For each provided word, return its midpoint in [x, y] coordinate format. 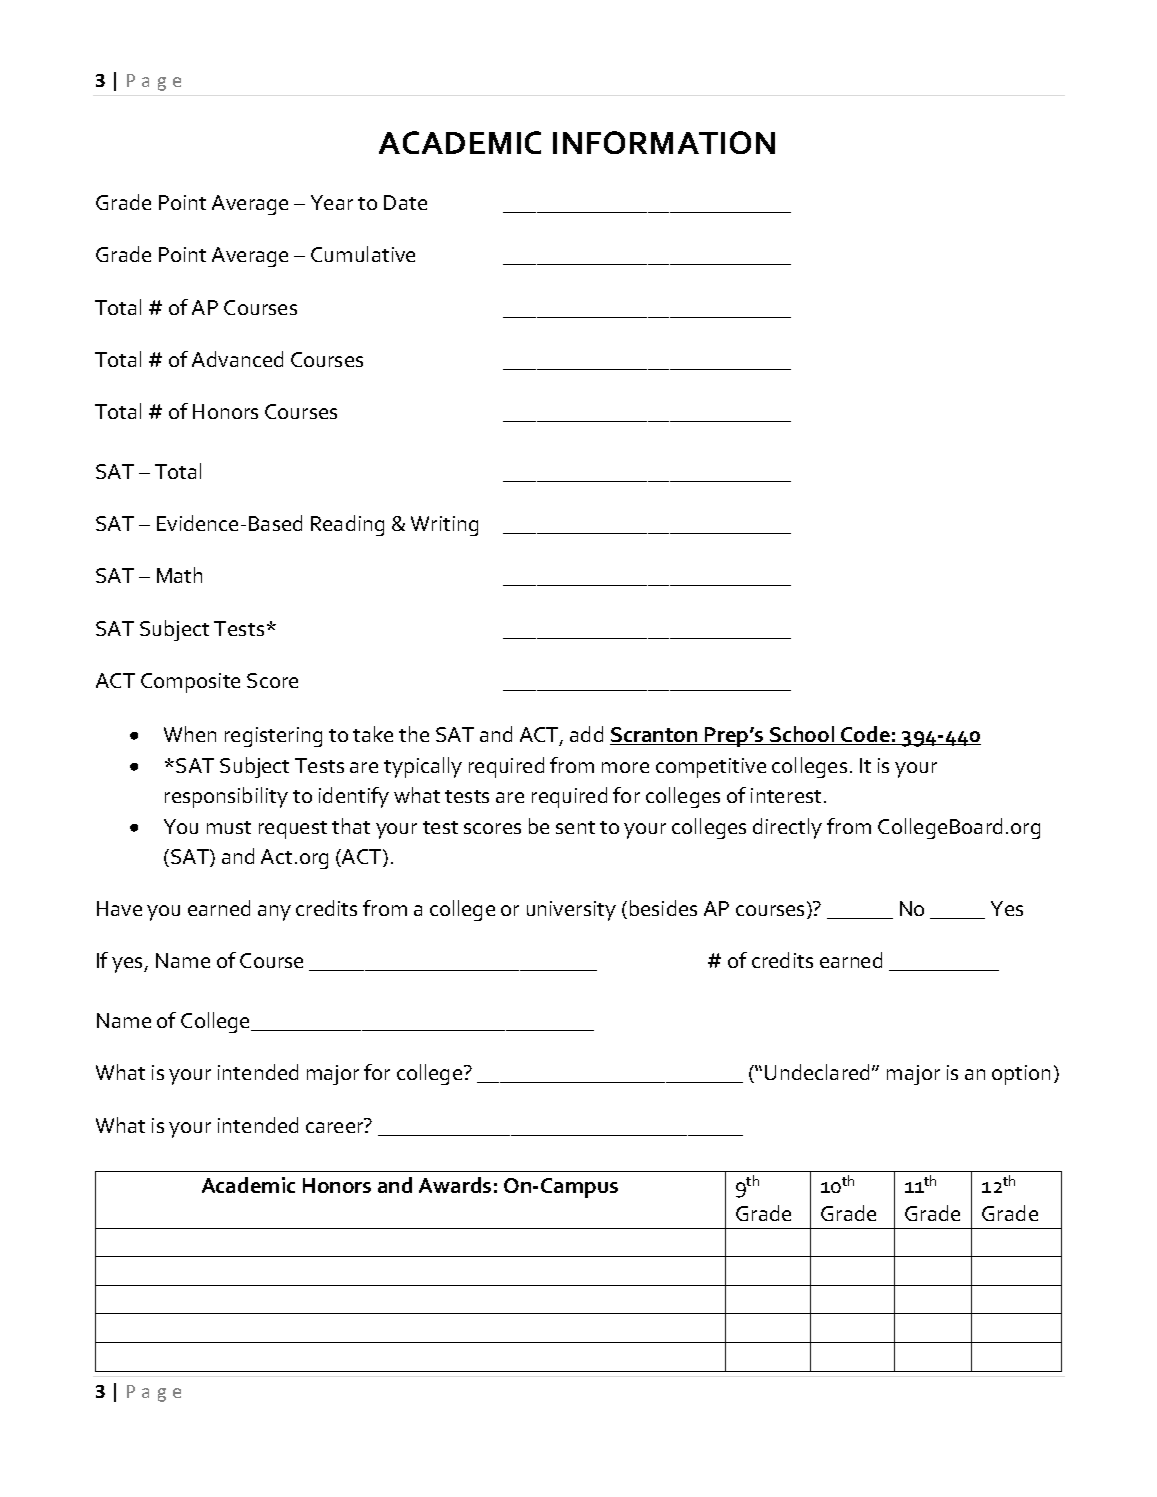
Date [405, 202]
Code [865, 735]
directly [787, 828]
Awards [455, 1185]
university [571, 911]
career [336, 1127]
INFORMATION [664, 142]
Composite [190, 683]
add [586, 734]
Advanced [237, 359]
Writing [444, 526]
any [274, 913]
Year [332, 202]
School [802, 735]
